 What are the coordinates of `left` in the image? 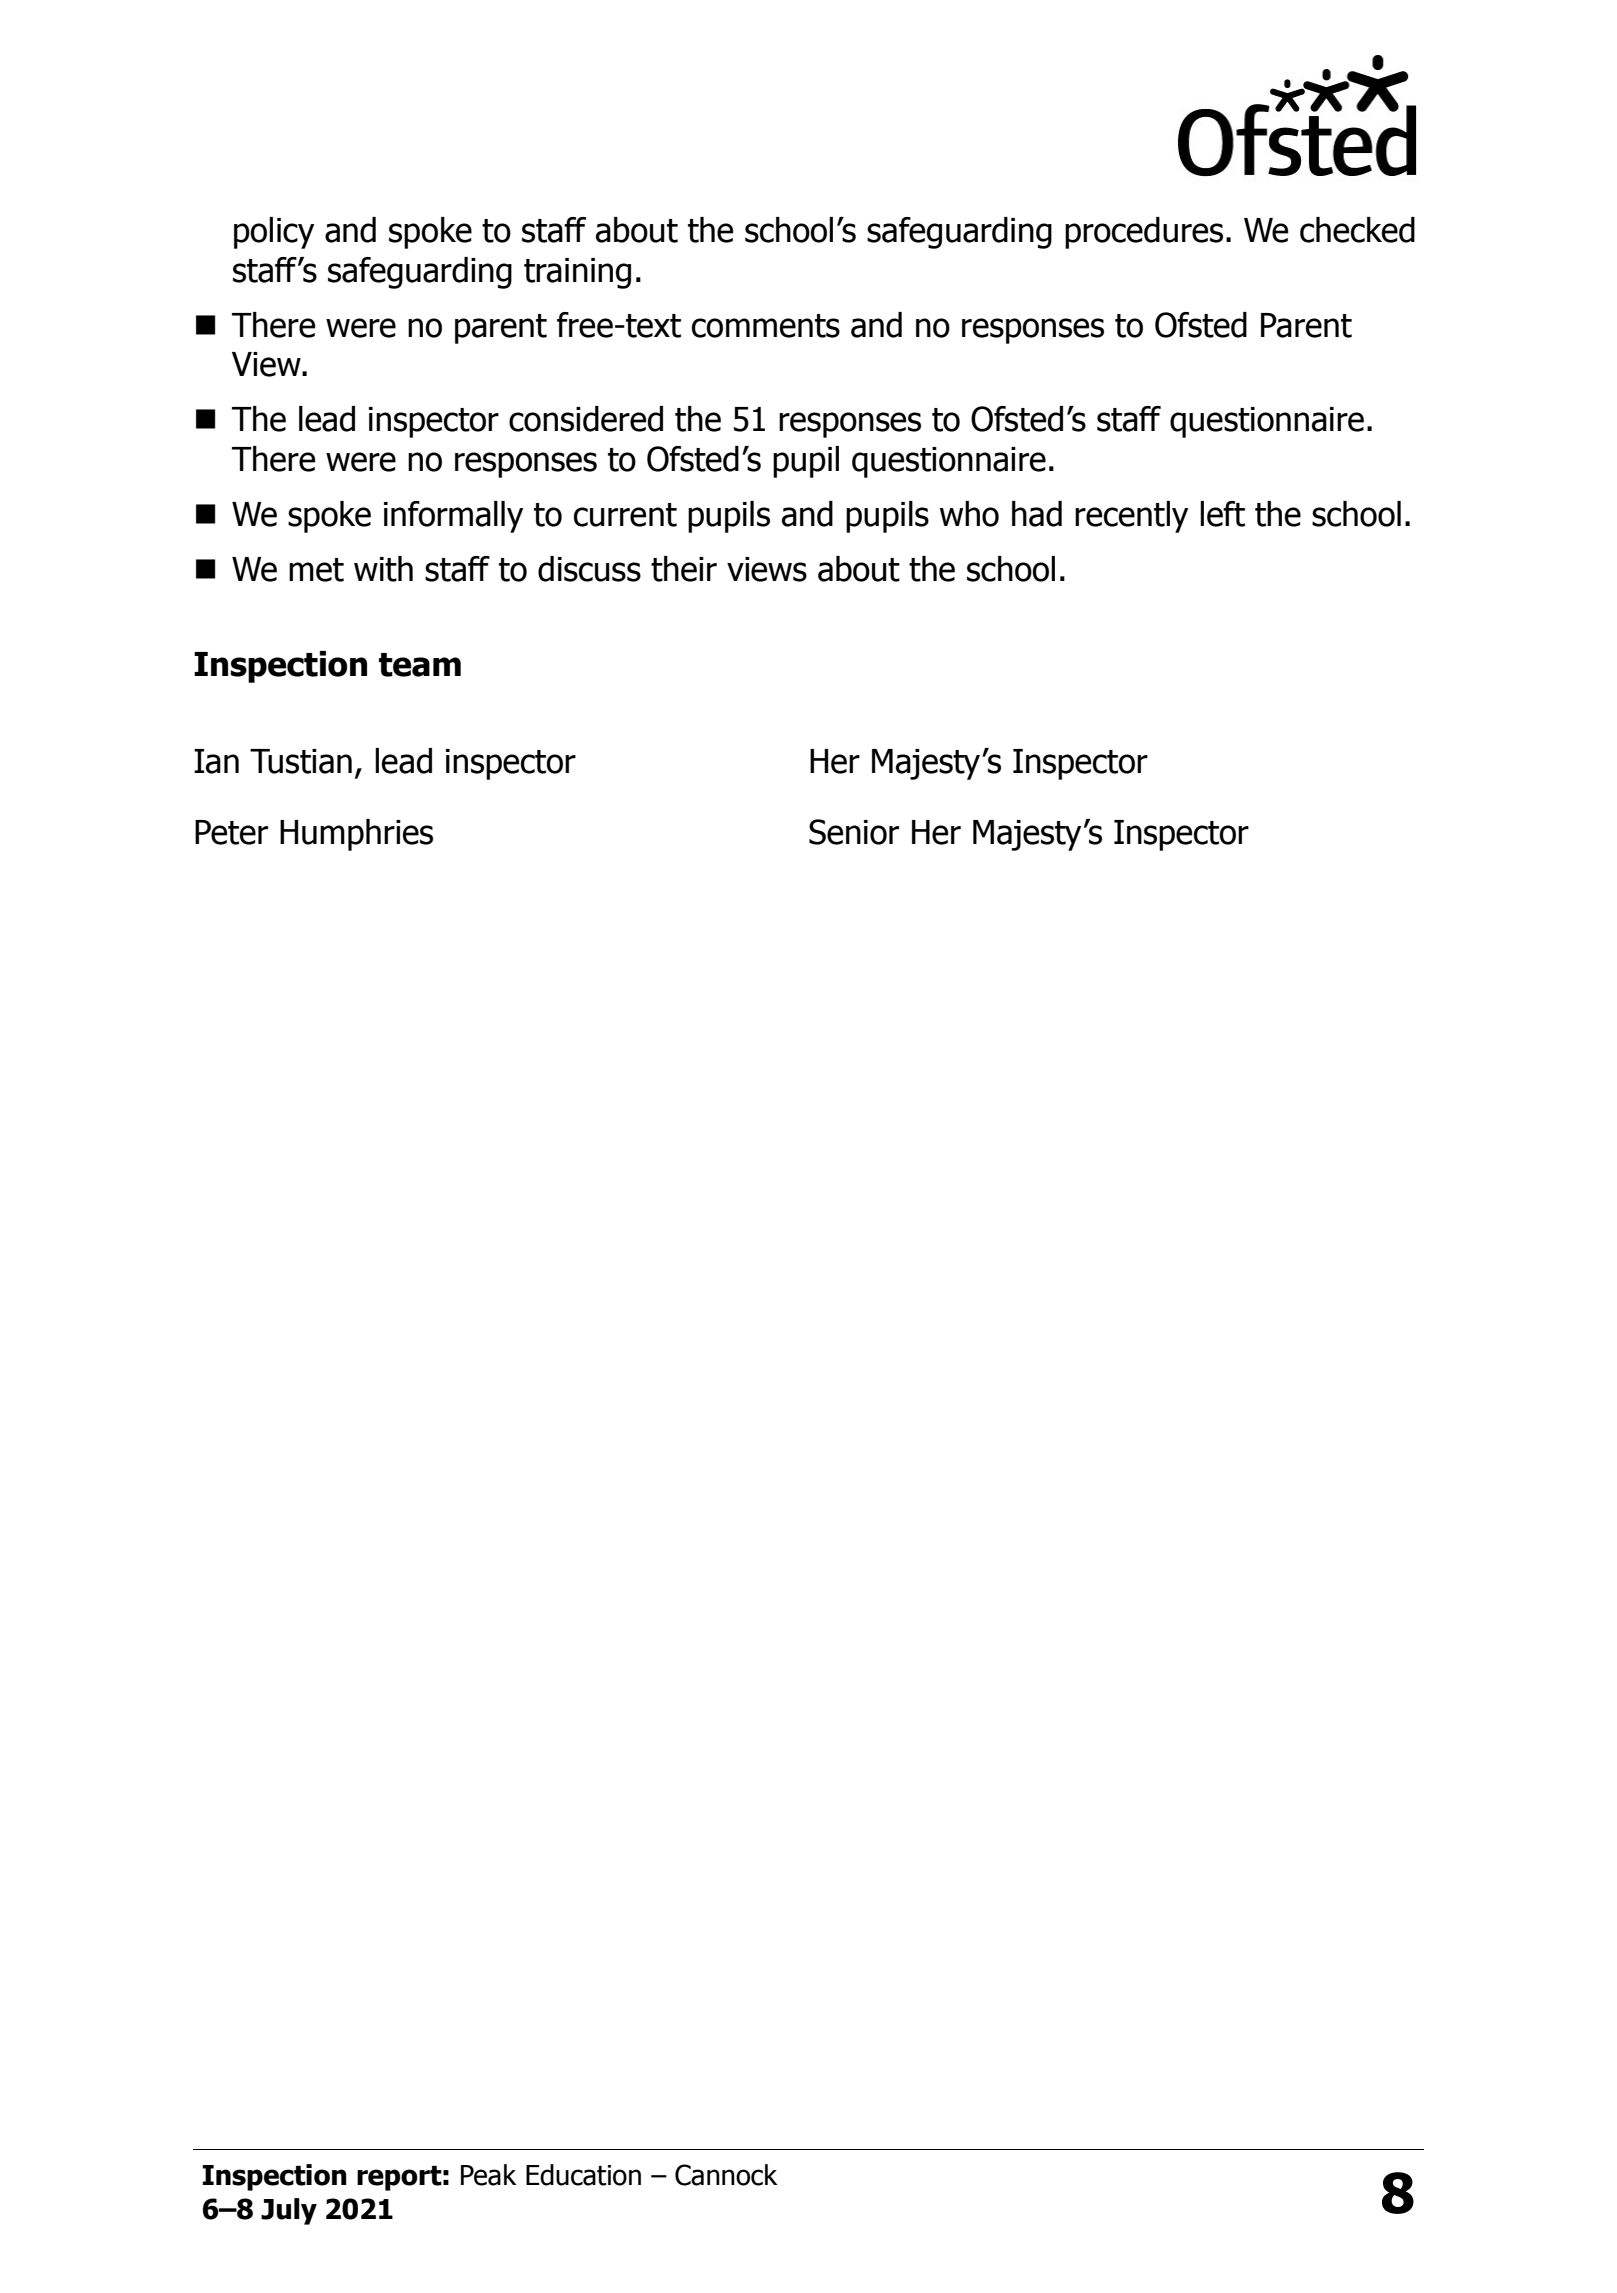 It's located at (1222, 514).
